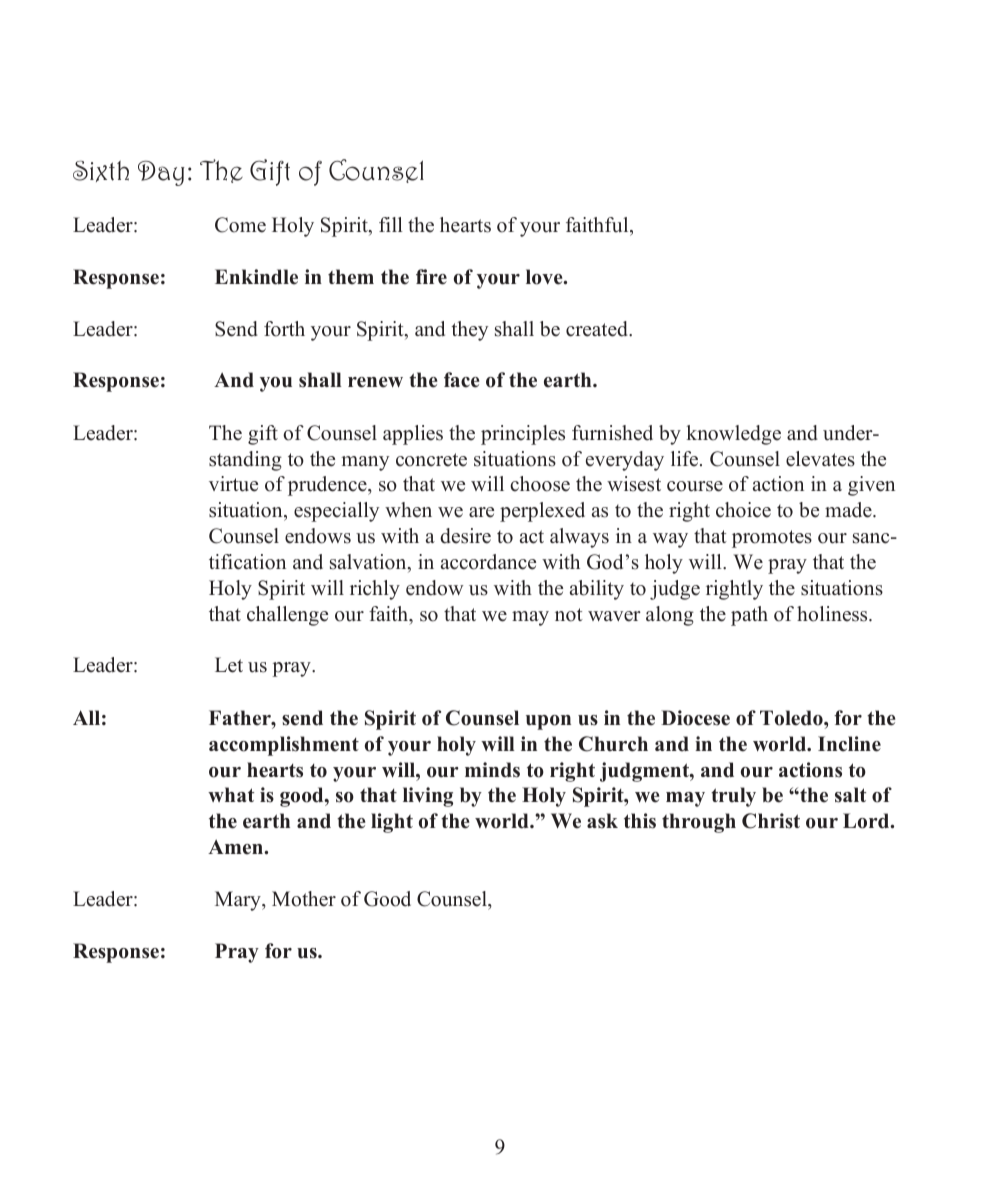 Image resolution: width=991 pixels, height=1204 pixels. Describe the element at coordinates (240, 225) in the image. I see `Come` at that location.
